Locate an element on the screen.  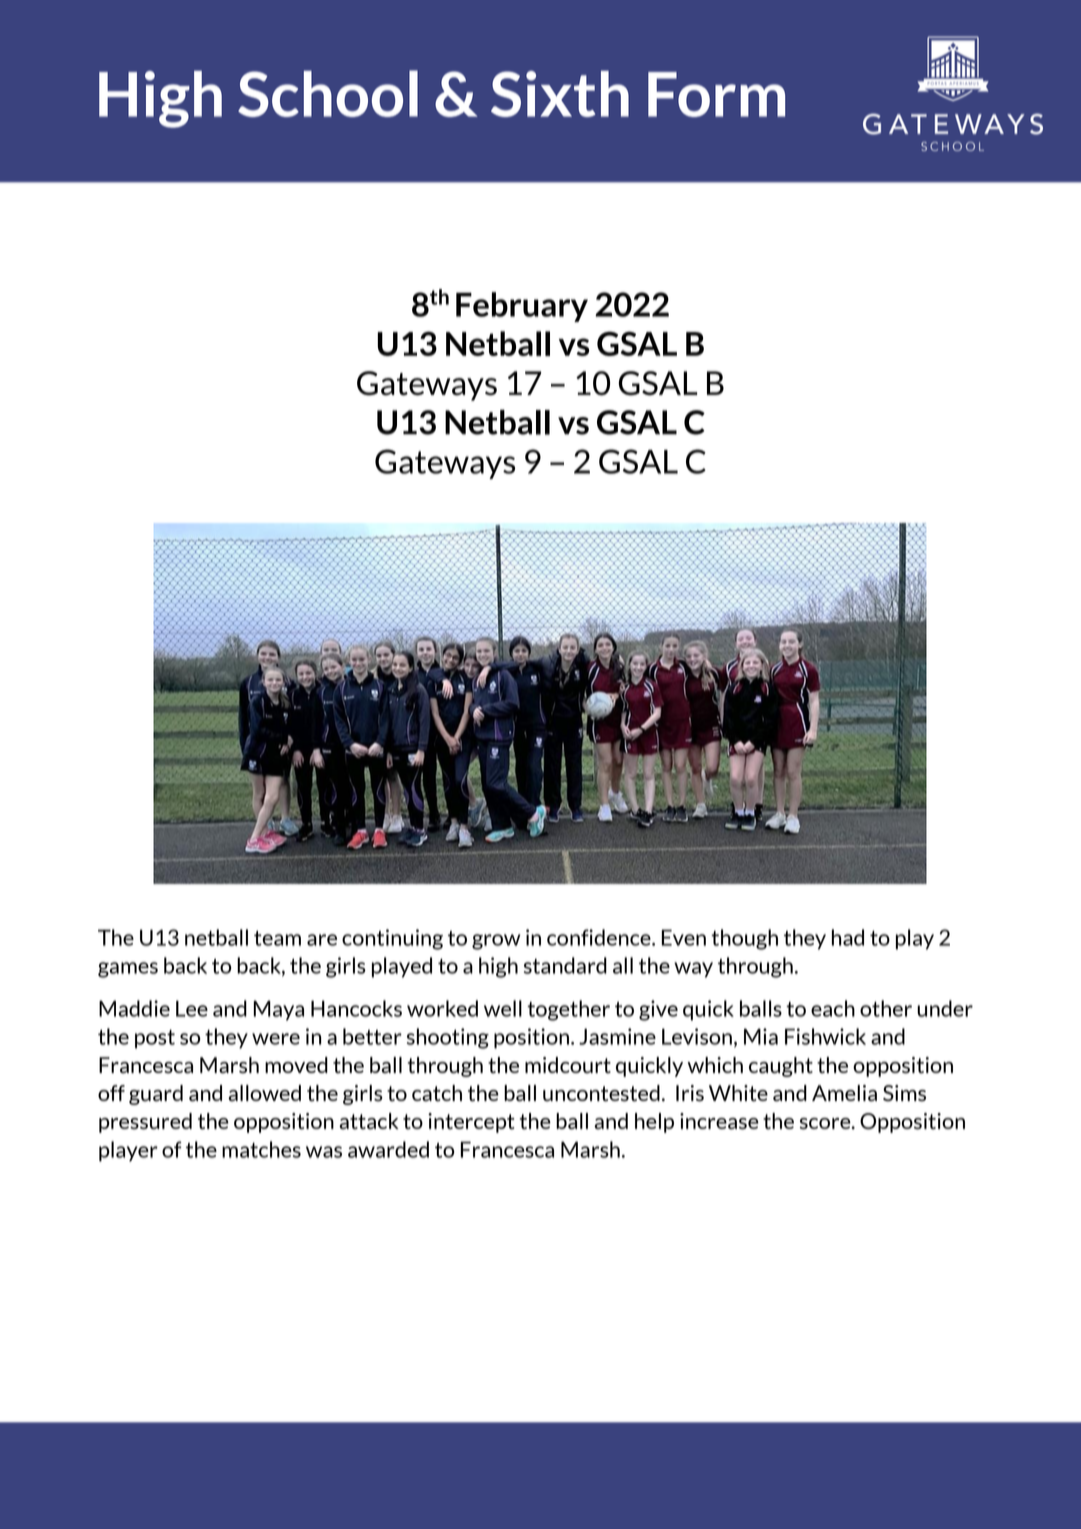
pressured is located at coordinates (145, 1123).
